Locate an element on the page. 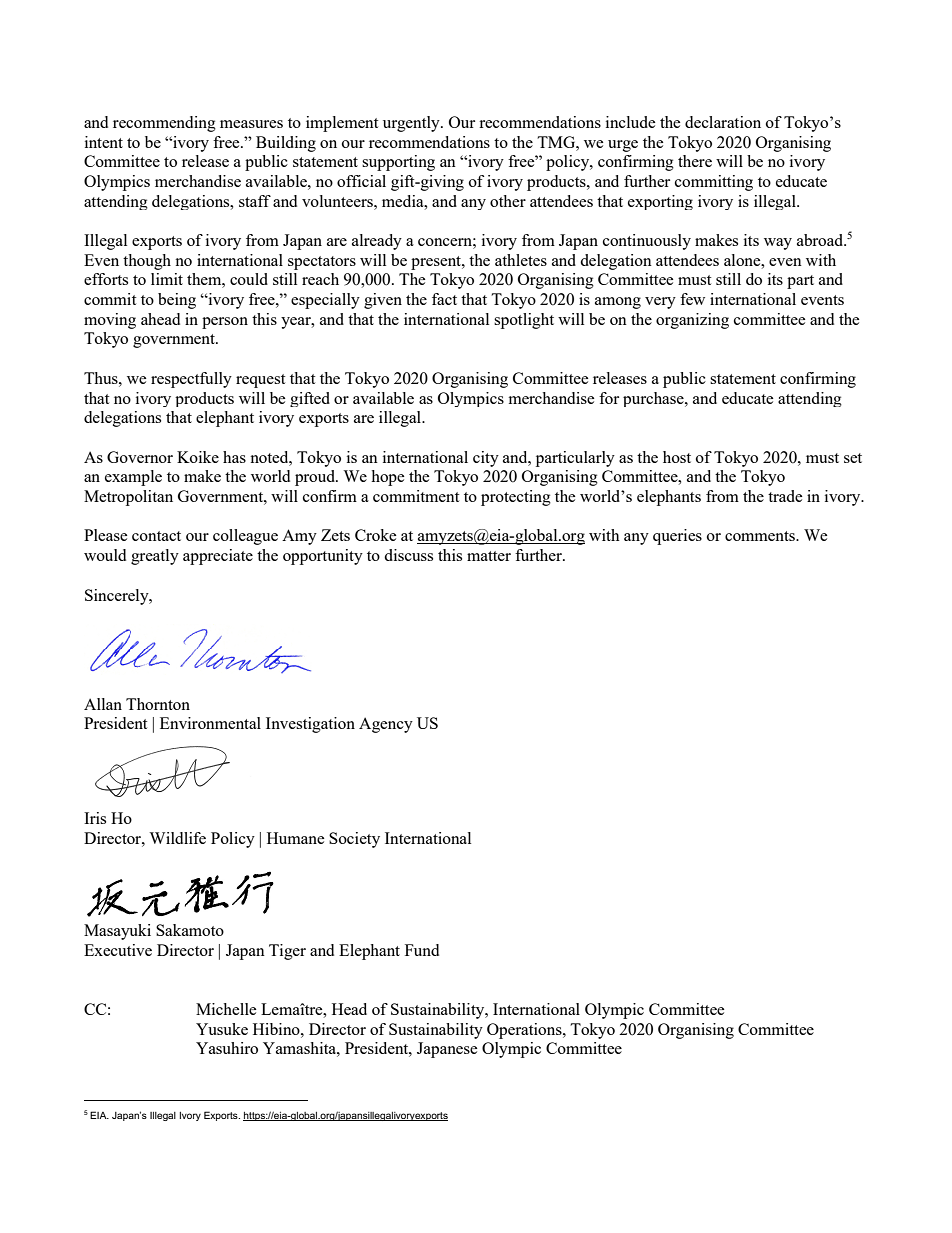 This image has height=1233, width=952. greatly is located at coordinates (155, 557).
